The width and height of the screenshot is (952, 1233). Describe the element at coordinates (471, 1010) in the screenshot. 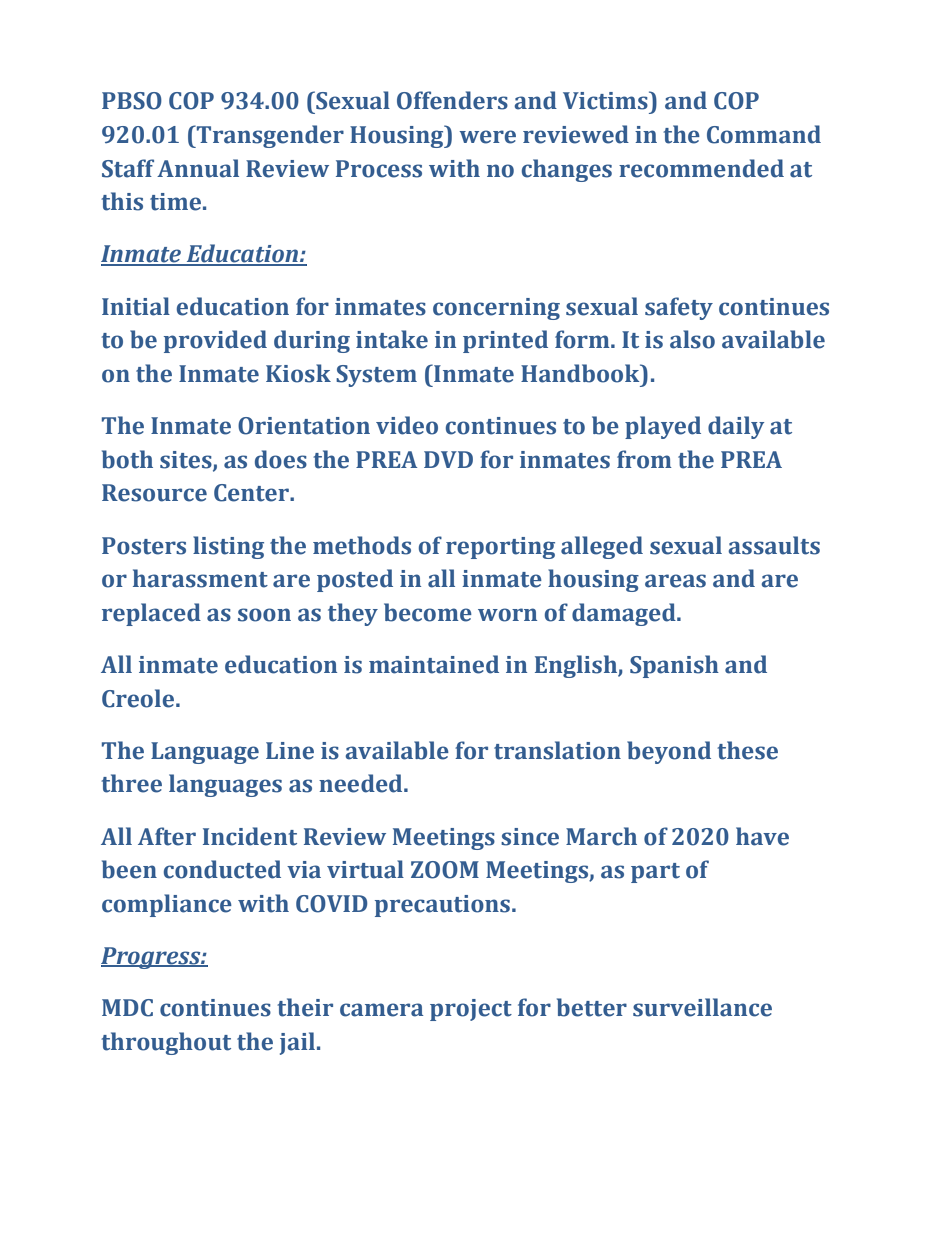

I see `project` at that location.
